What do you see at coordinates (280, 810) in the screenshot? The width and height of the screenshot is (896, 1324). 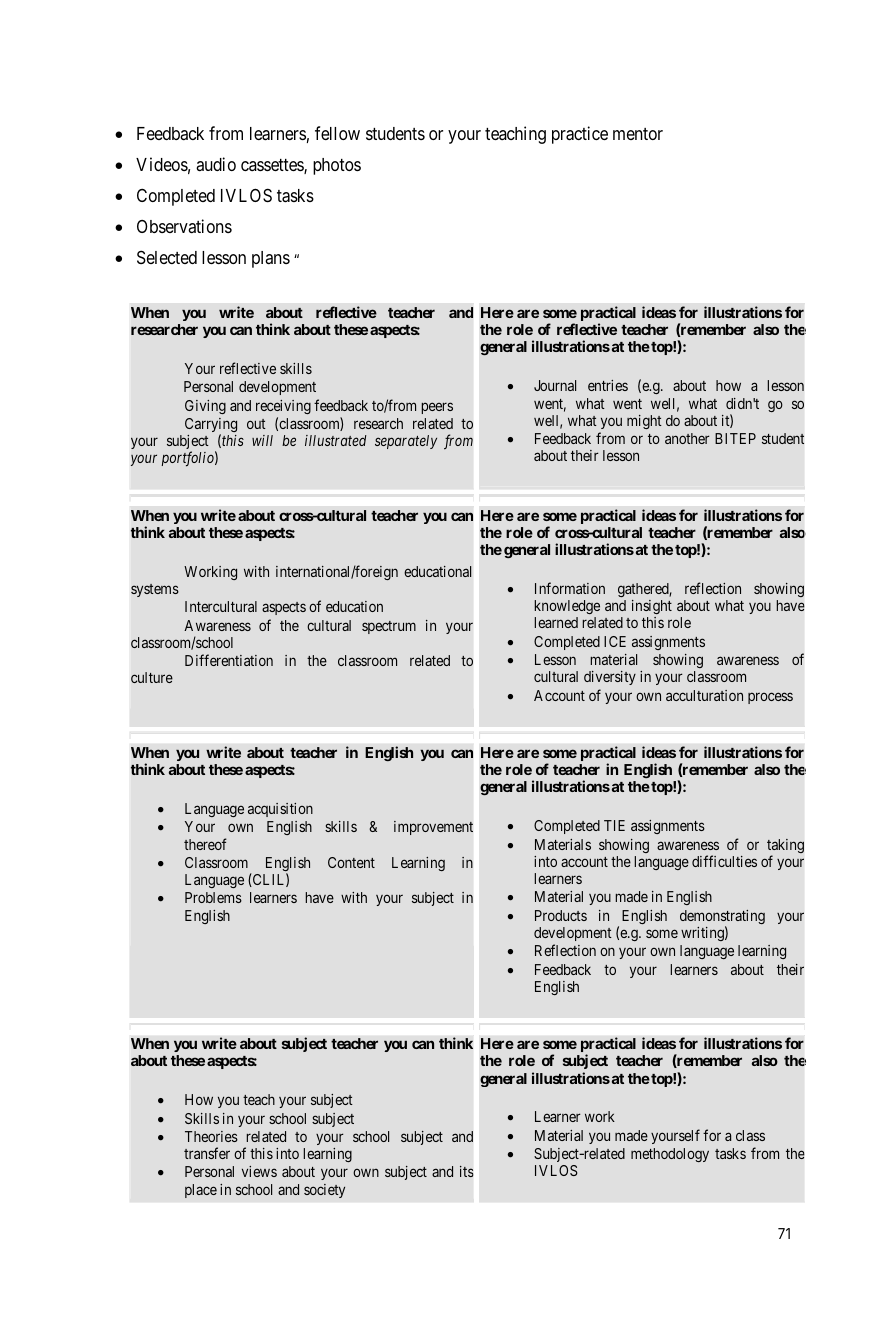 I see `acquisition` at bounding box center [280, 810].
